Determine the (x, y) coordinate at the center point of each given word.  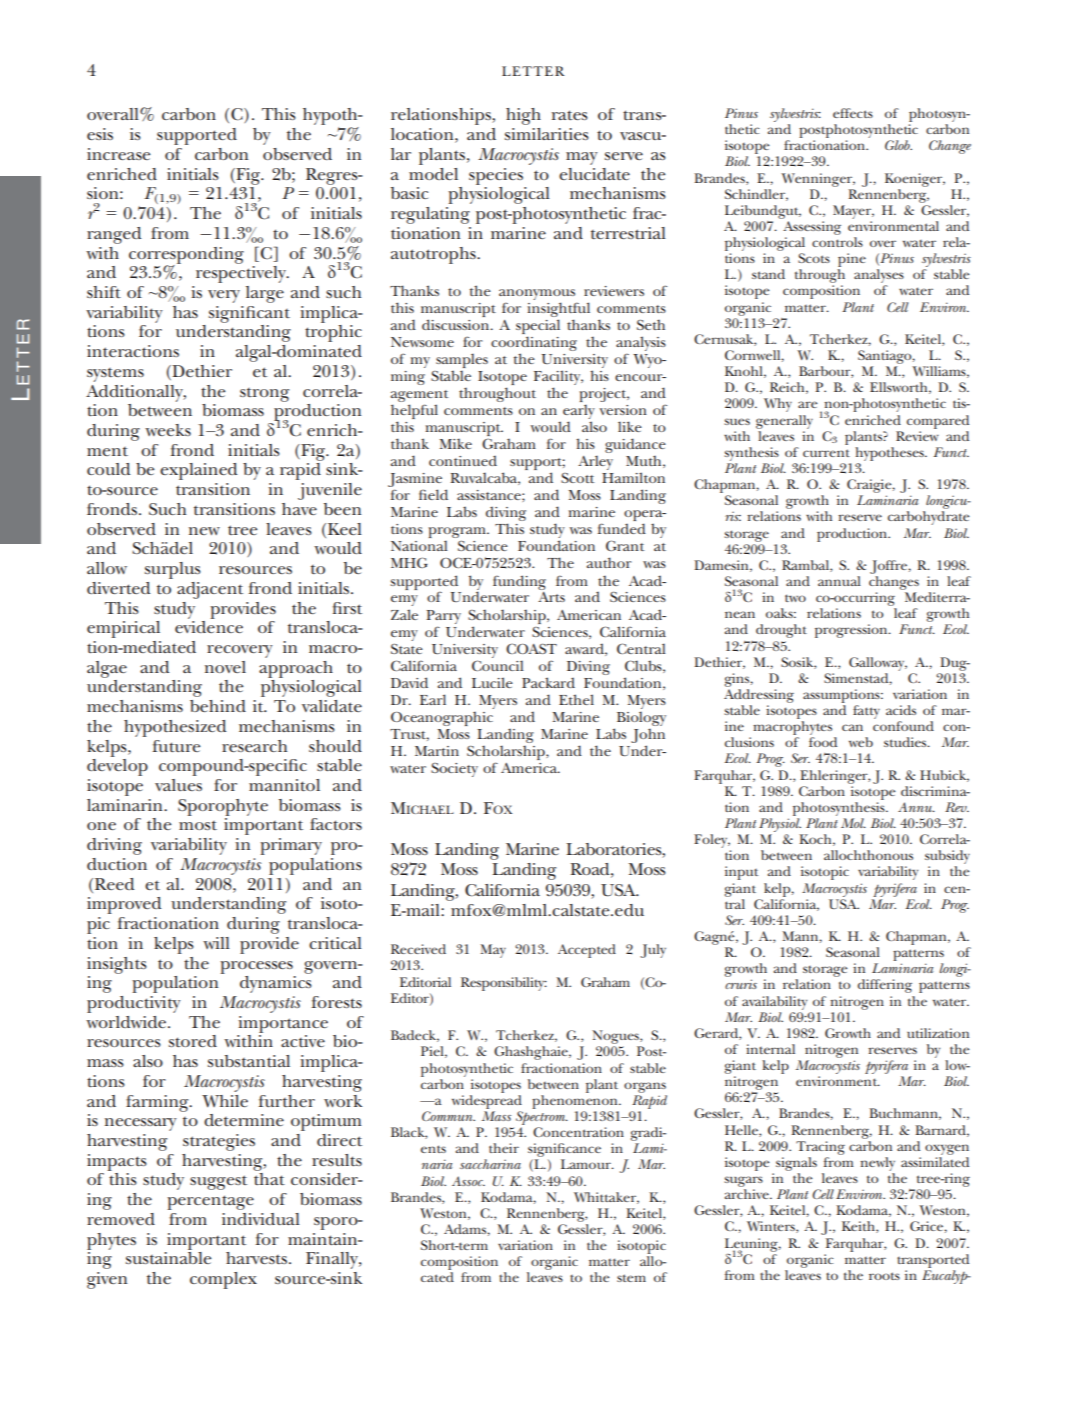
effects (853, 113)
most (198, 825)
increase (119, 154)
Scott (577, 478)
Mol (853, 823)
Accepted (587, 951)
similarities (547, 134)
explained (198, 471)
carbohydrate (929, 518)
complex (223, 1280)
